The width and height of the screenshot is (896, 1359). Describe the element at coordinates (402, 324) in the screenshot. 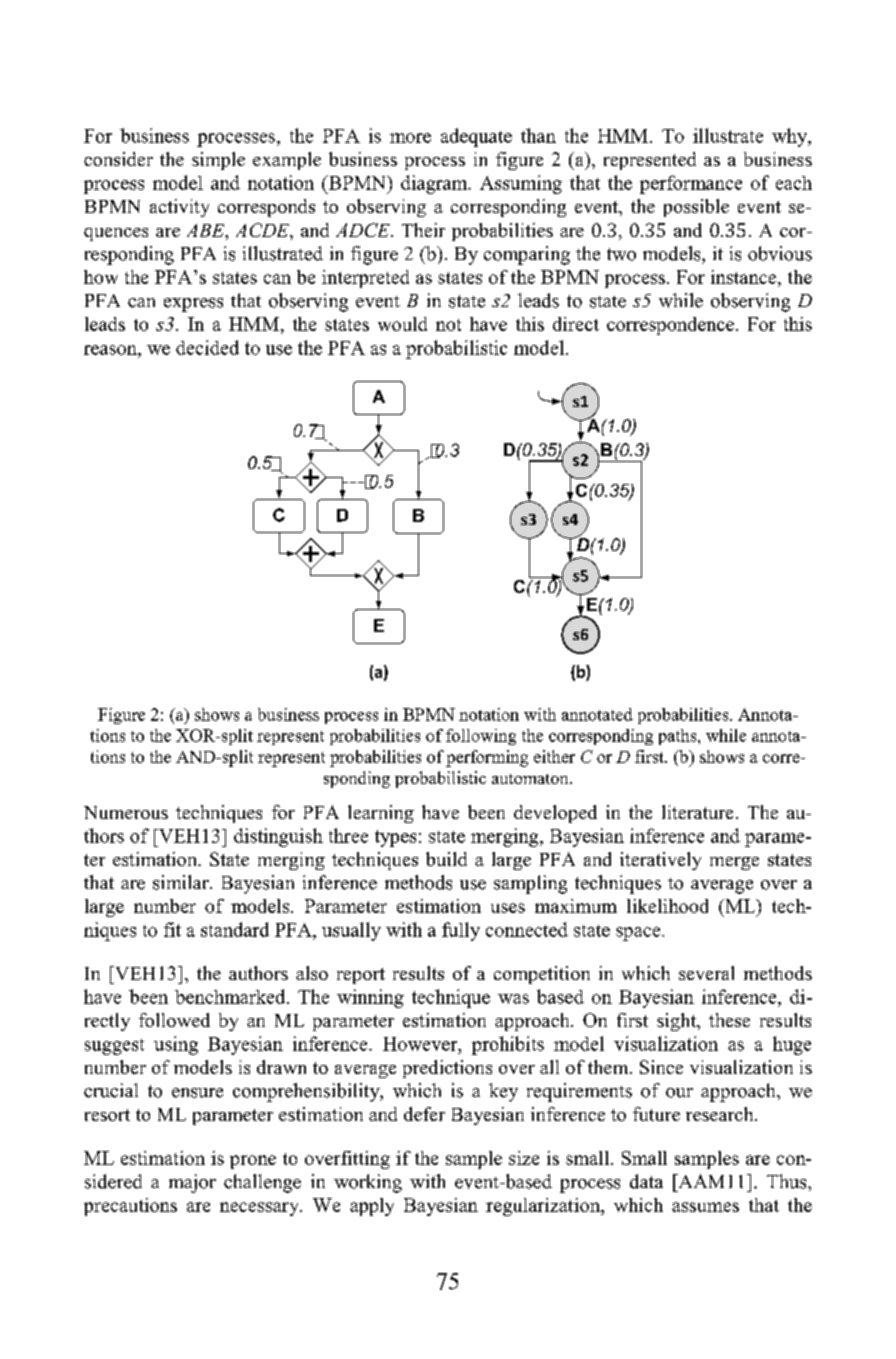

I see `would` at that location.
